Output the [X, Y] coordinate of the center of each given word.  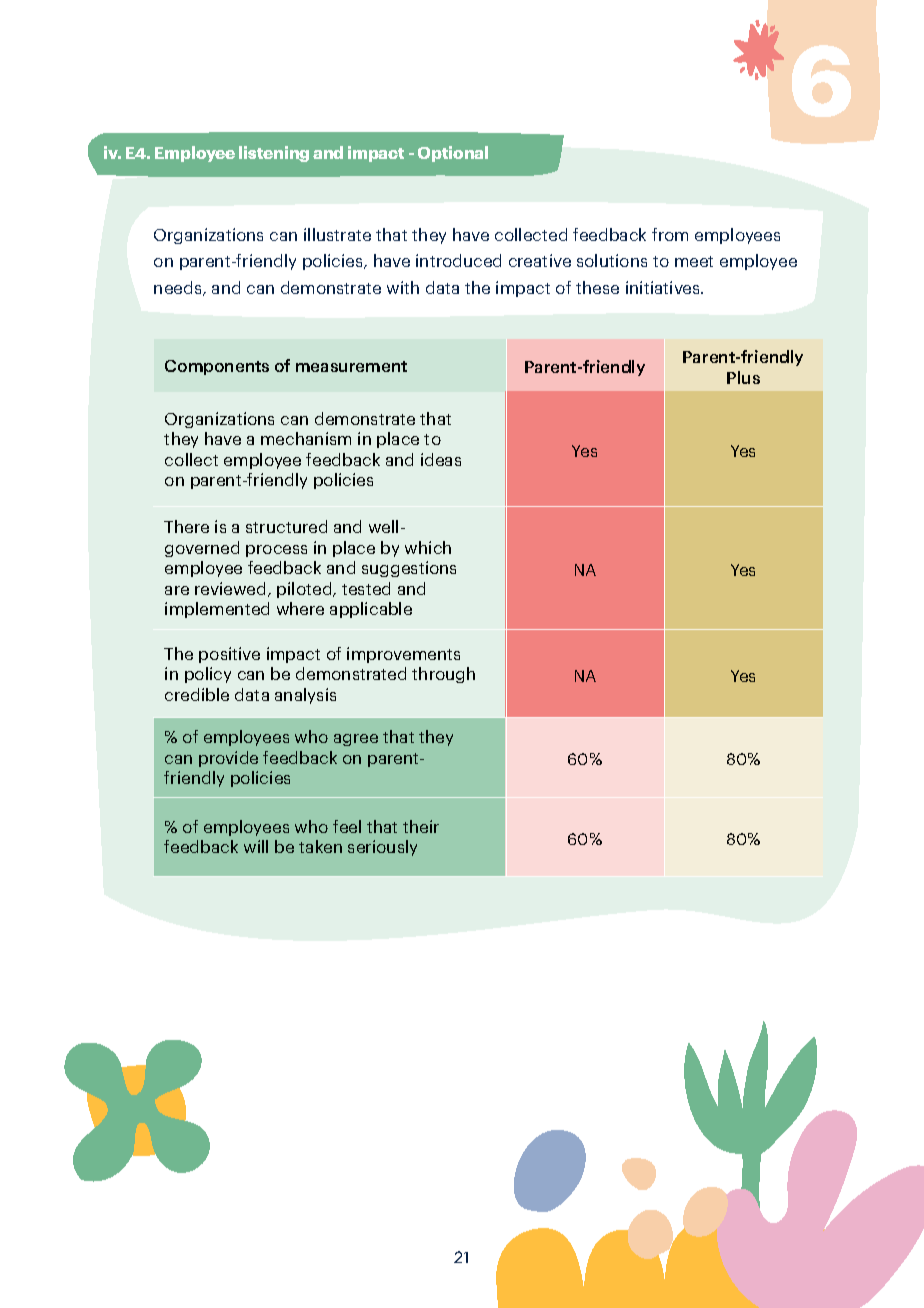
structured [286, 526]
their [421, 826]
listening [274, 154]
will [256, 846]
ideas [441, 459]
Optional [453, 154]
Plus [743, 377]
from [670, 234]
